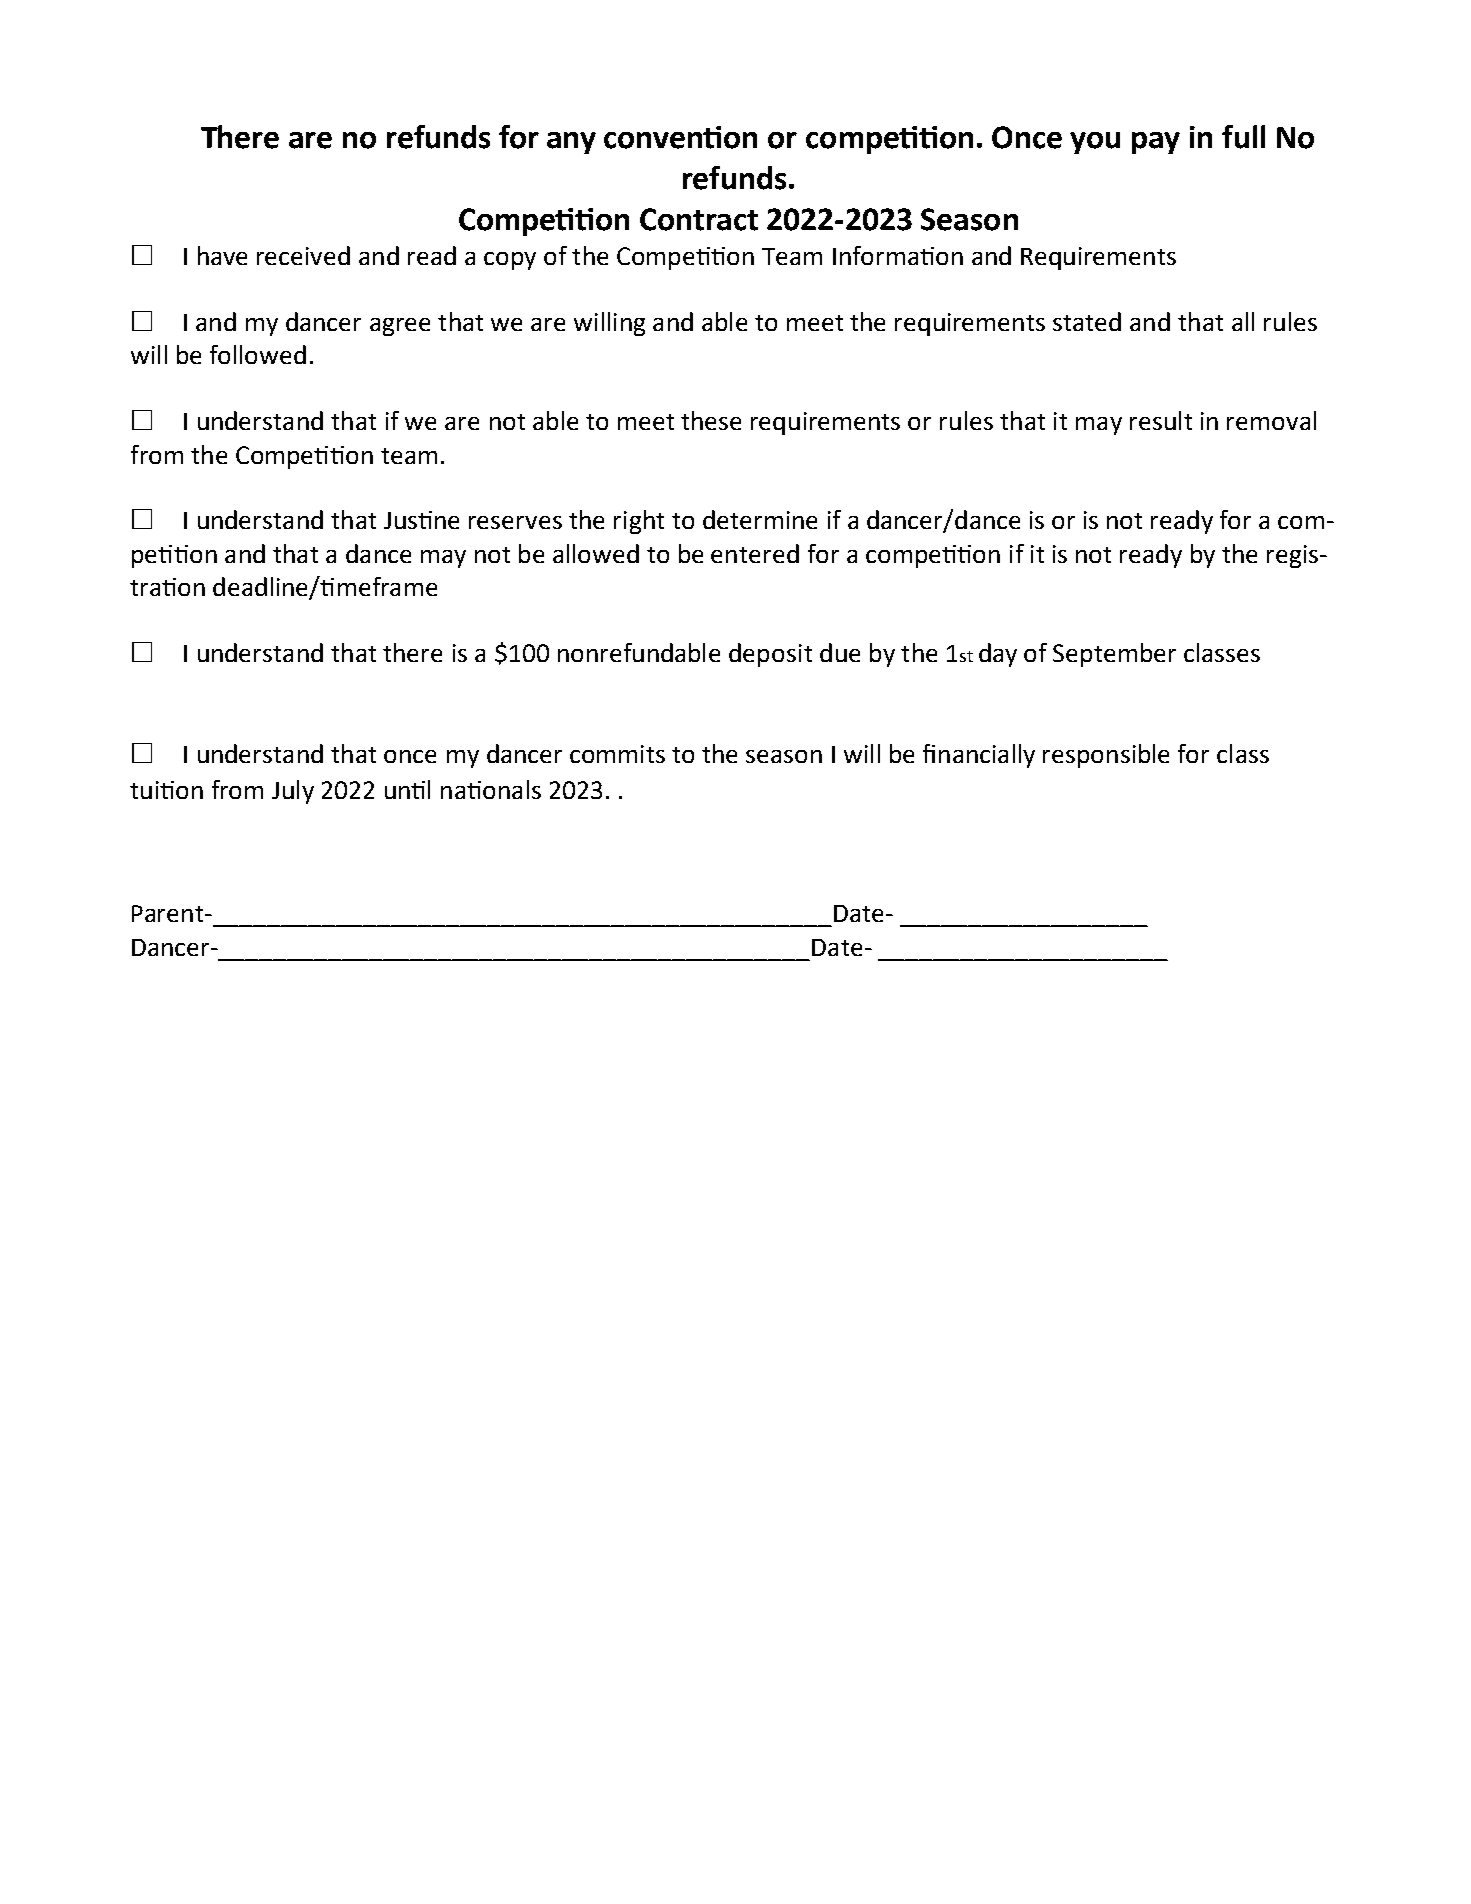 The width and height of the screenshot is (1471, 1904). Describe the element at coordinates (1114, 655) in the screenshot. I see `September` at that location.
